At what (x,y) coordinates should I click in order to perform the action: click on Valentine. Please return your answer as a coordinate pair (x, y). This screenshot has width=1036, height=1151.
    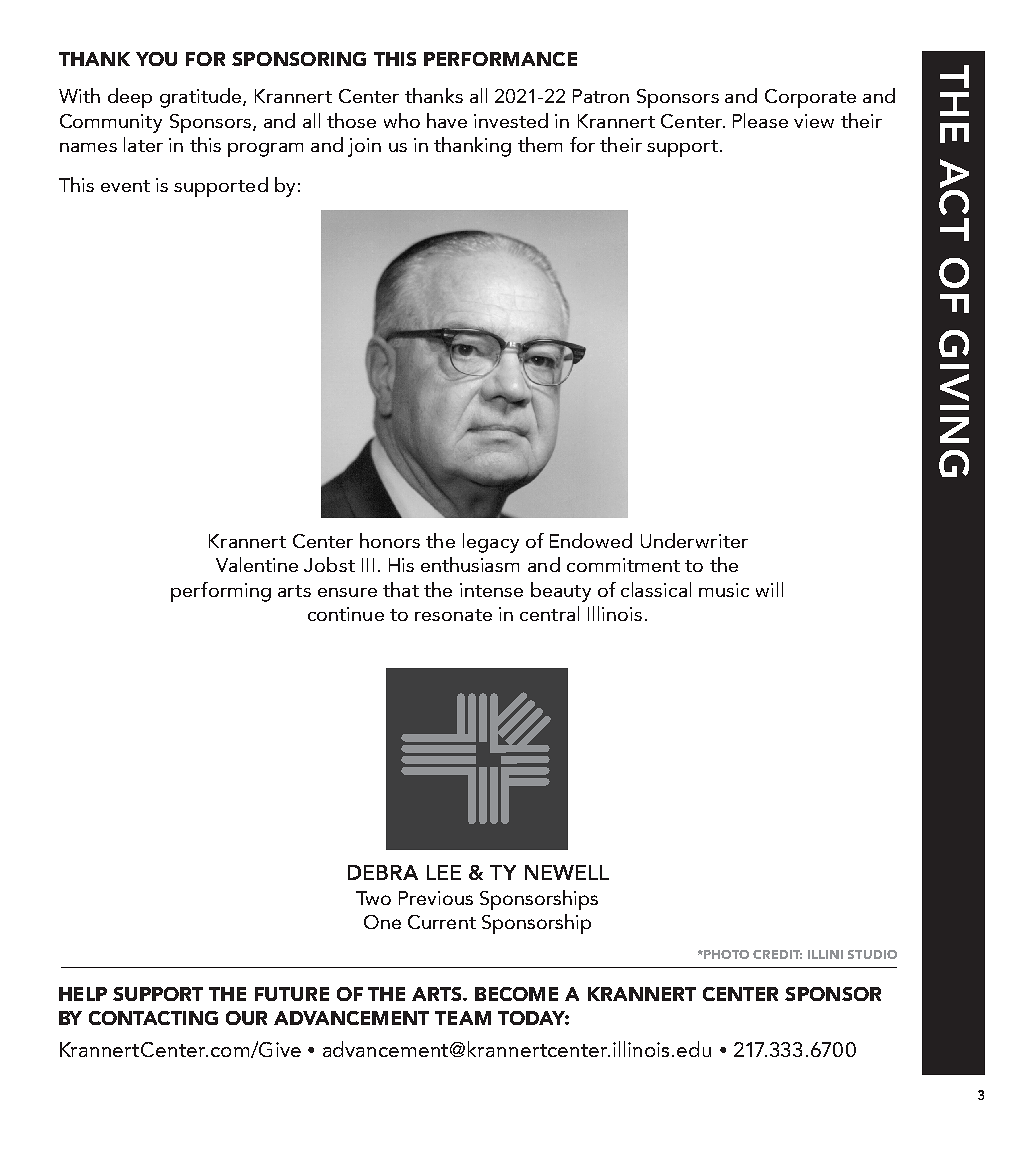
    Looking at the image, I should click on (257, 564).
